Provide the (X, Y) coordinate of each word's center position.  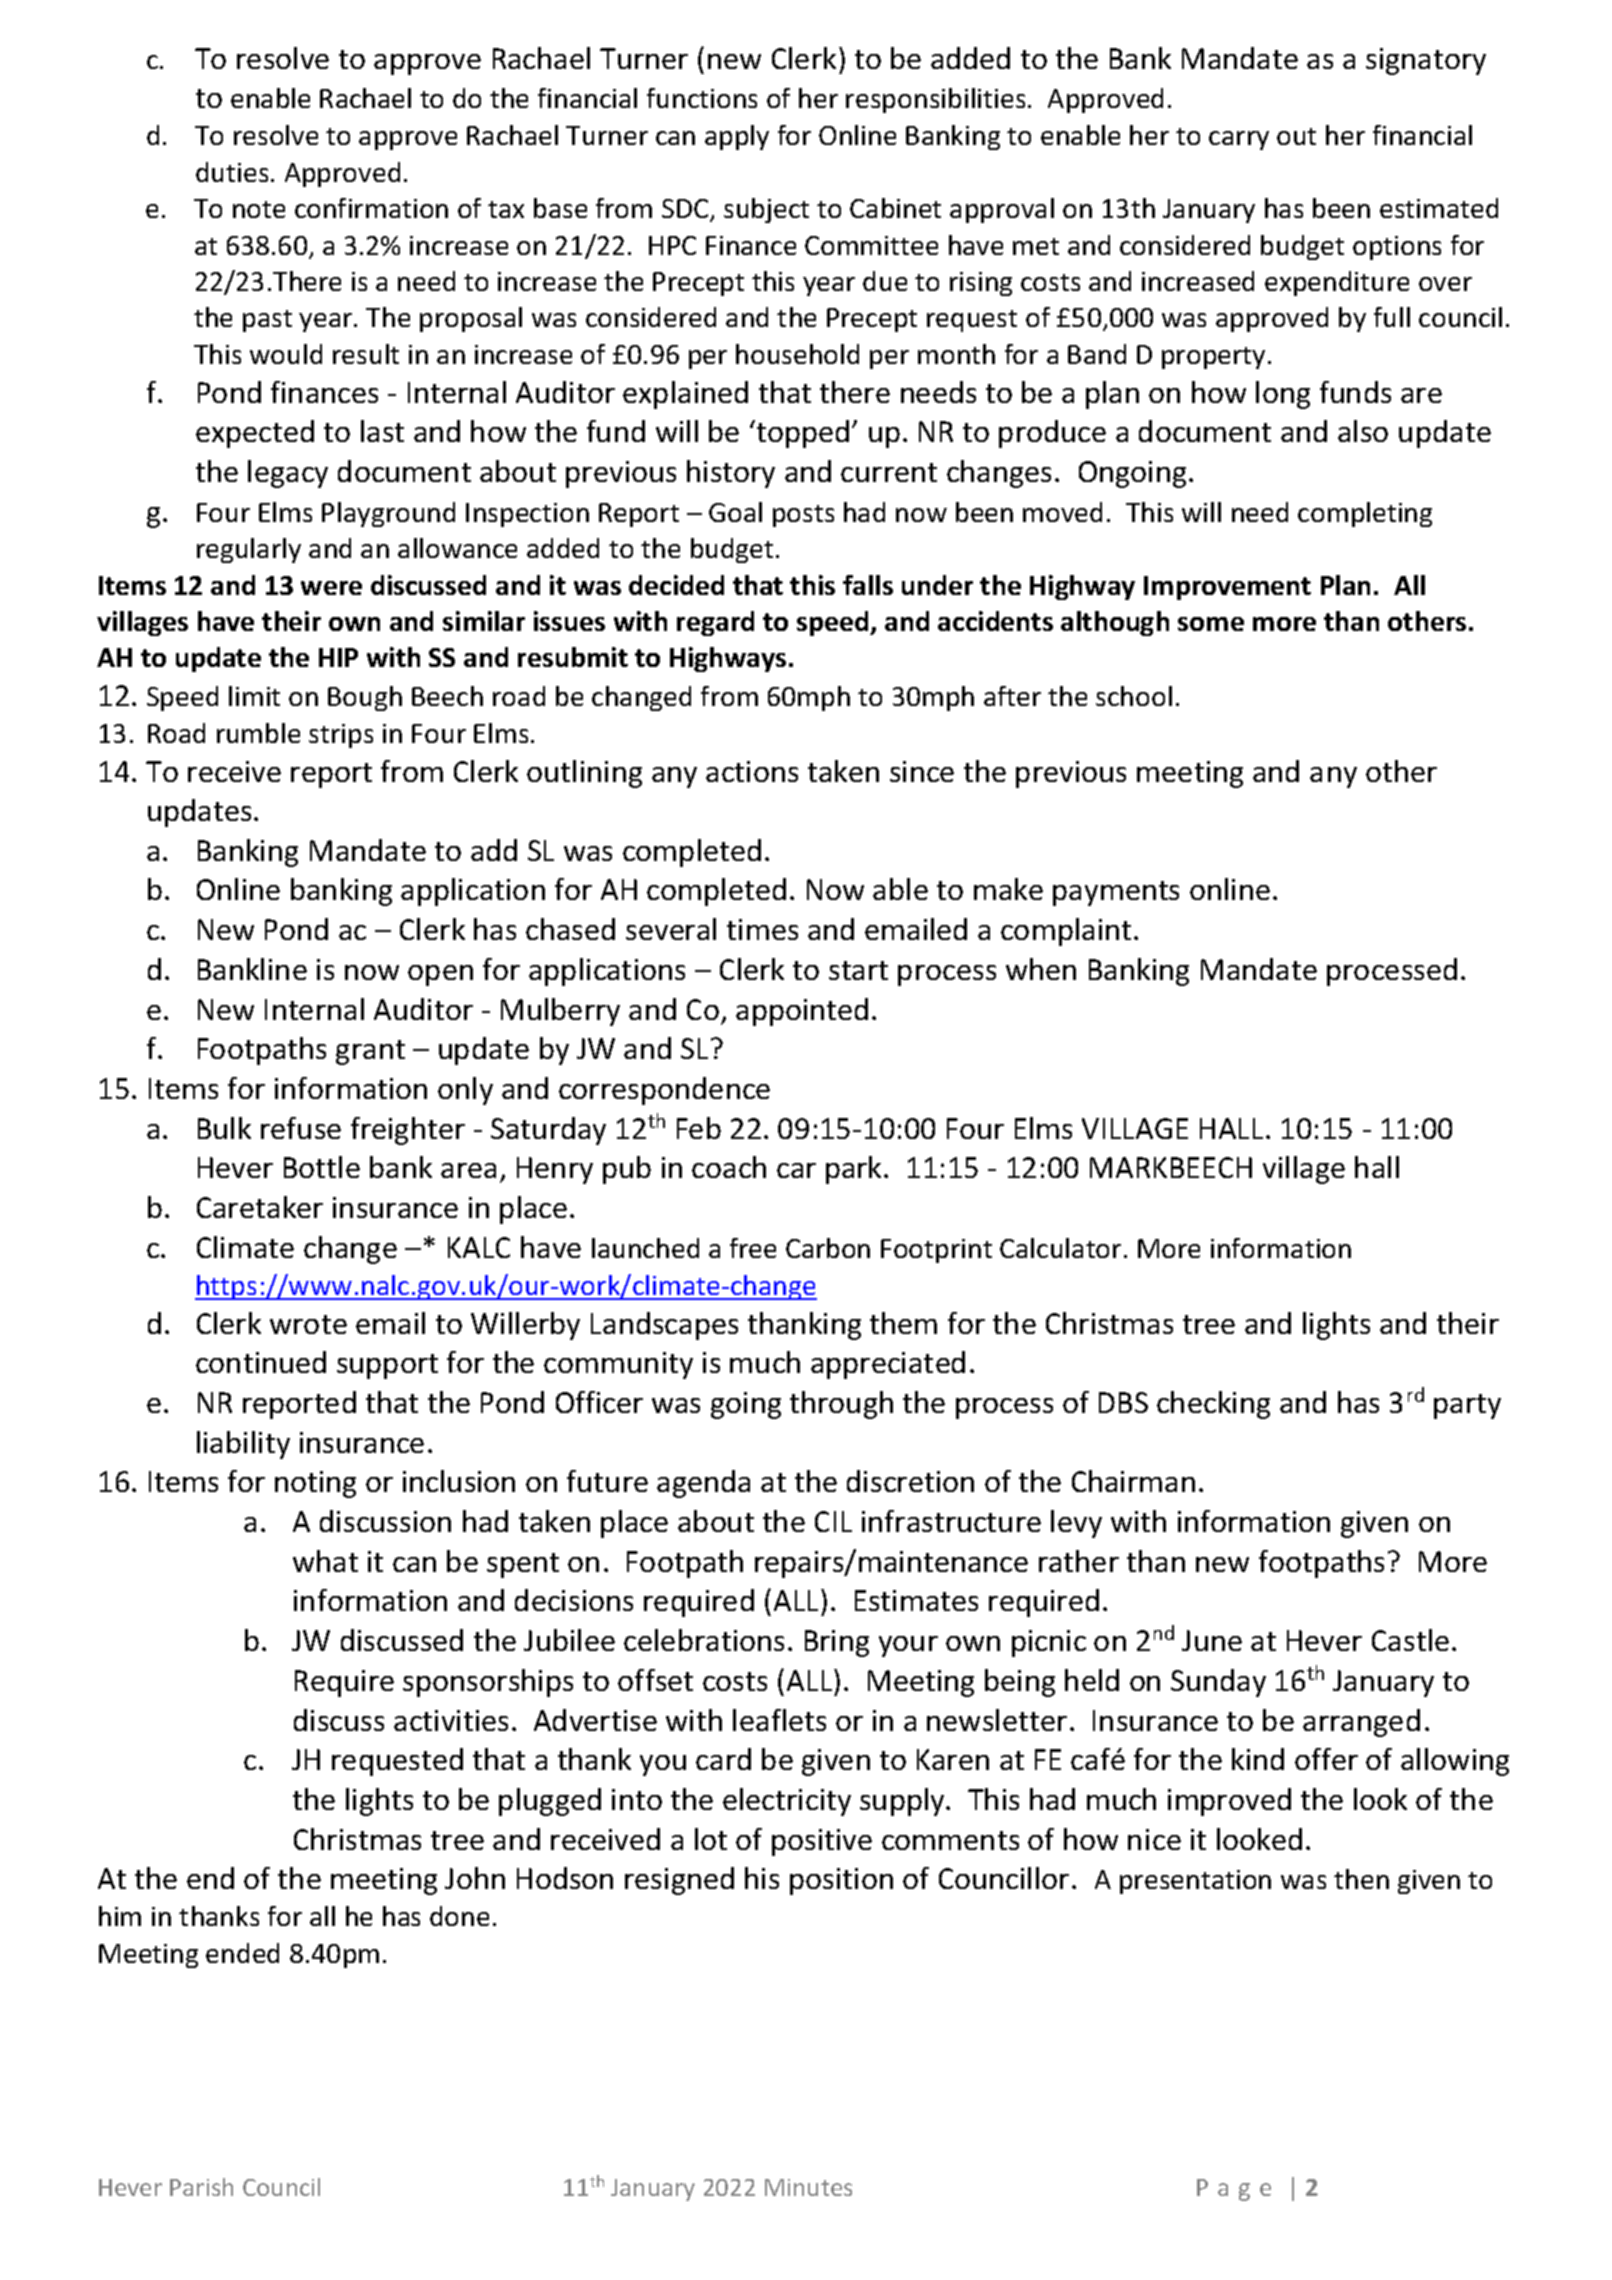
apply (737, 137)
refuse (301, 1128)
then (1361, 1879)
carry (1239, 140)
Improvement (1227, 588)
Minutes (808, 2187)
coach (729, 1167)
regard (715, 623)
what (325, 1561)
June (1212, 1640)
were (331, 588)
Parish (201, 2187)
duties (232, 172)
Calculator (1060, 1248)
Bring (837, 1643)
